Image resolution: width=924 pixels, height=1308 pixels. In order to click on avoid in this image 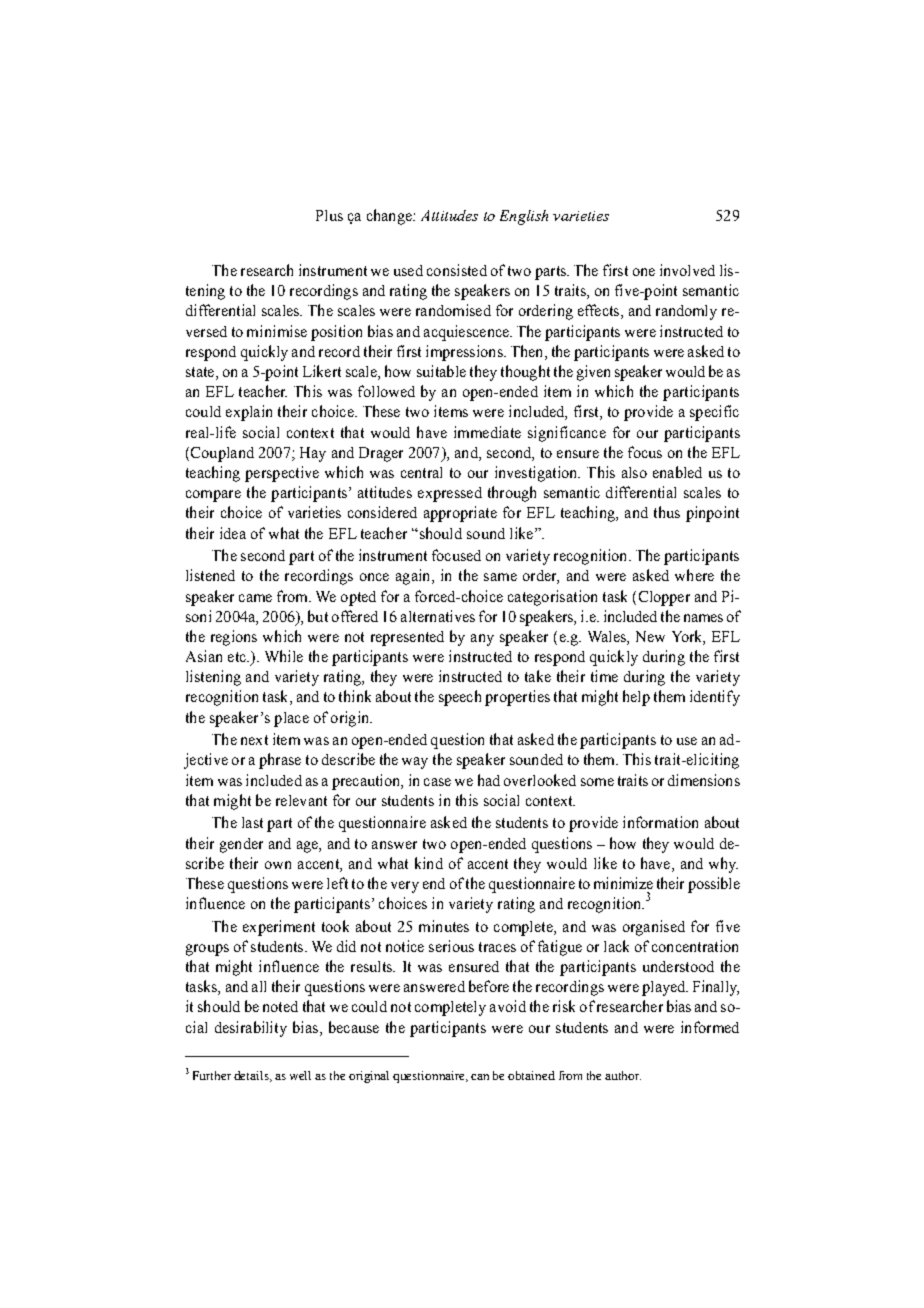, I will do `click(508, 1006)`.
